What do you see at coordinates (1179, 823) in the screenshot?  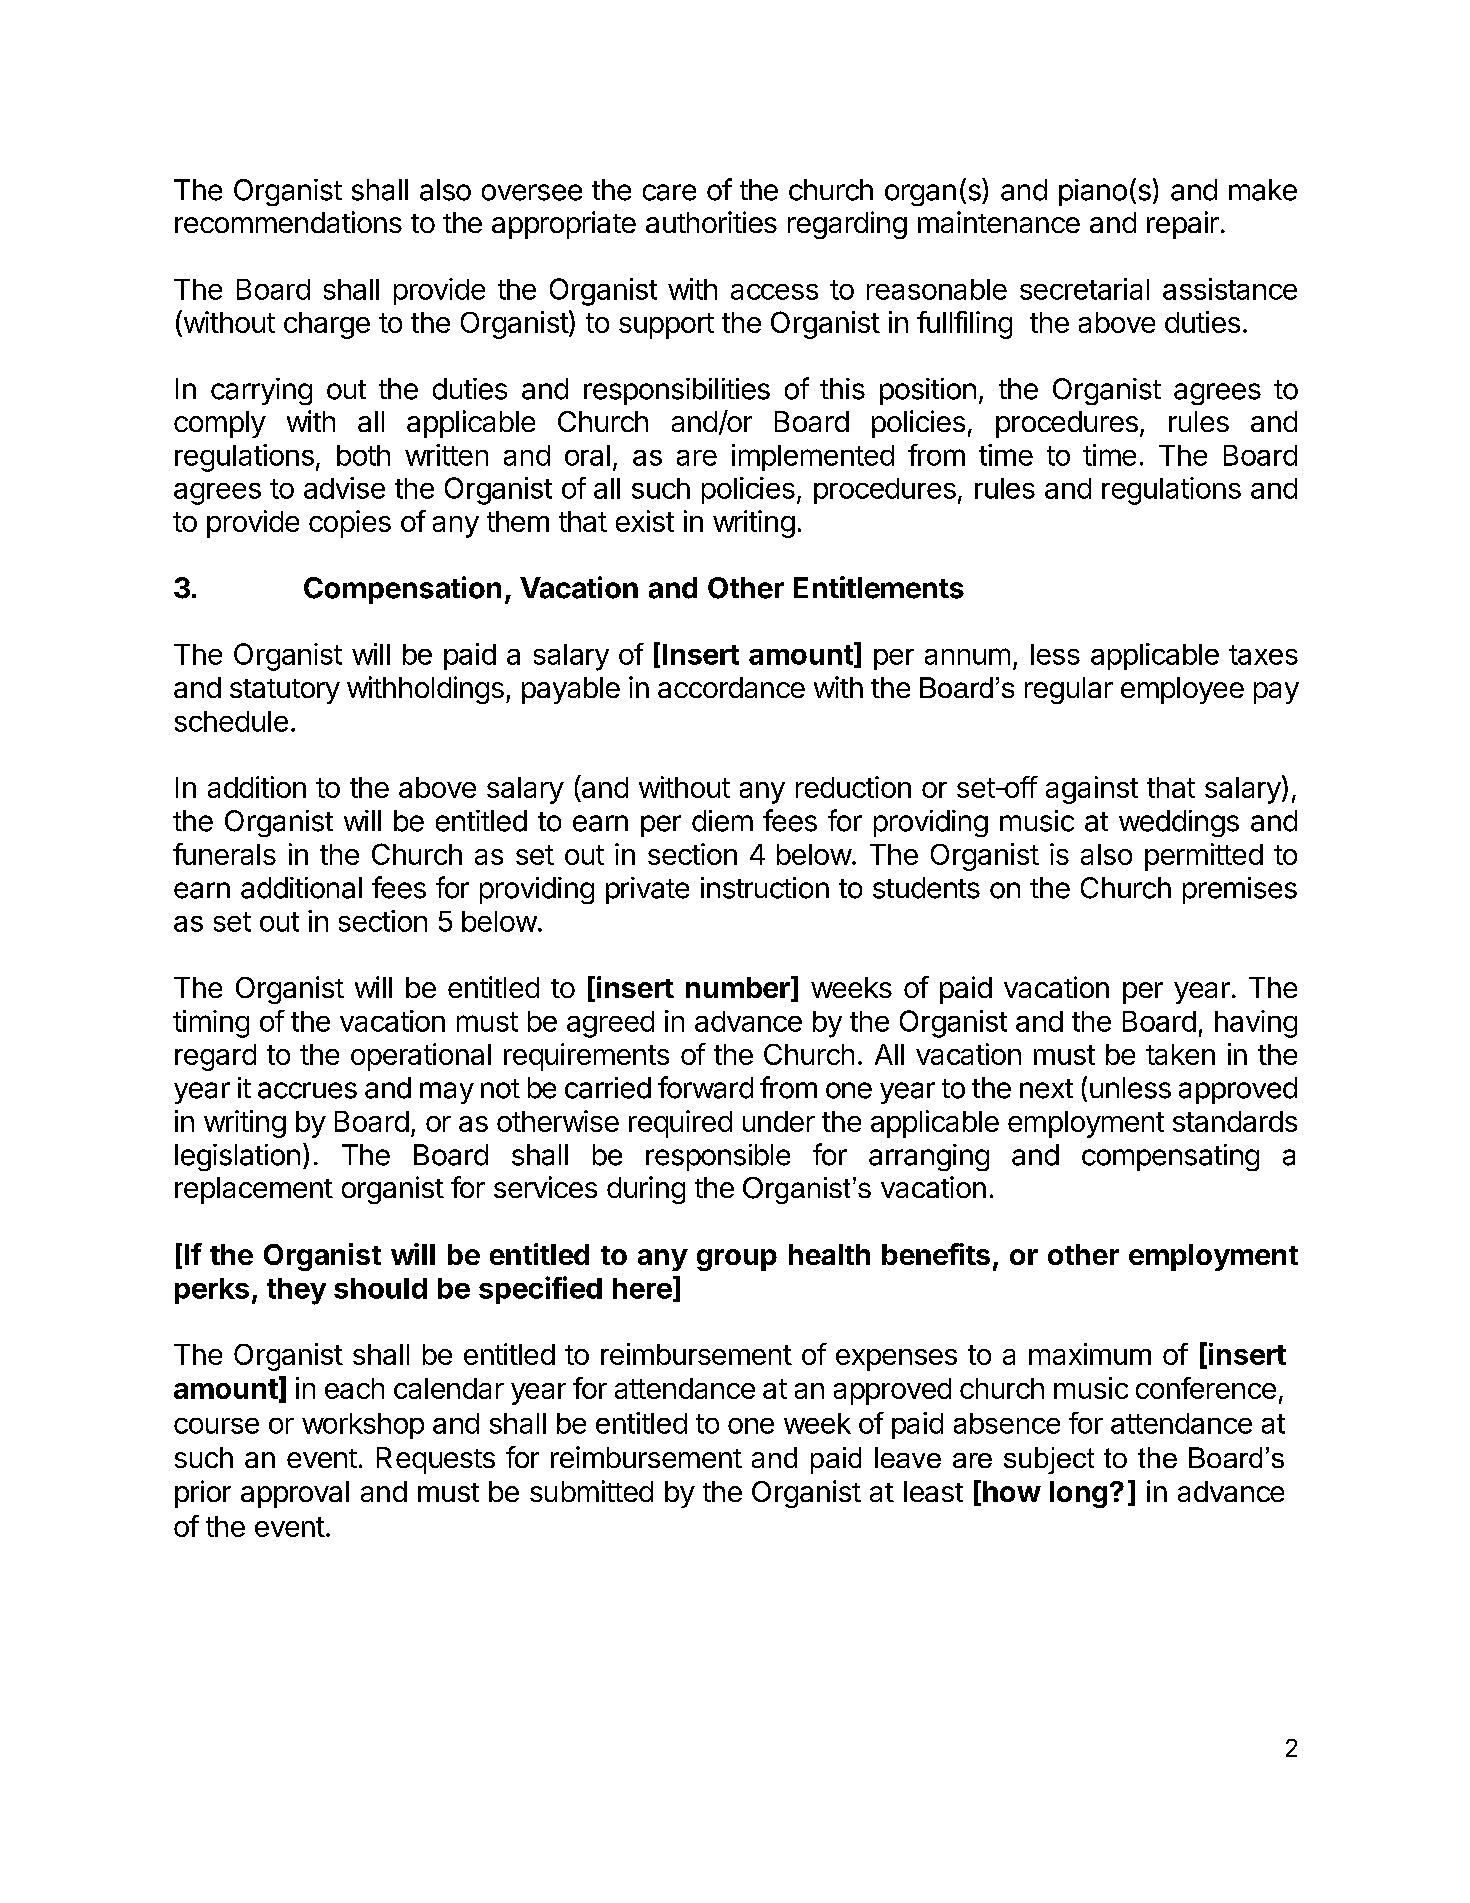 I see `weddings` at bounding box center [1179, 823].
